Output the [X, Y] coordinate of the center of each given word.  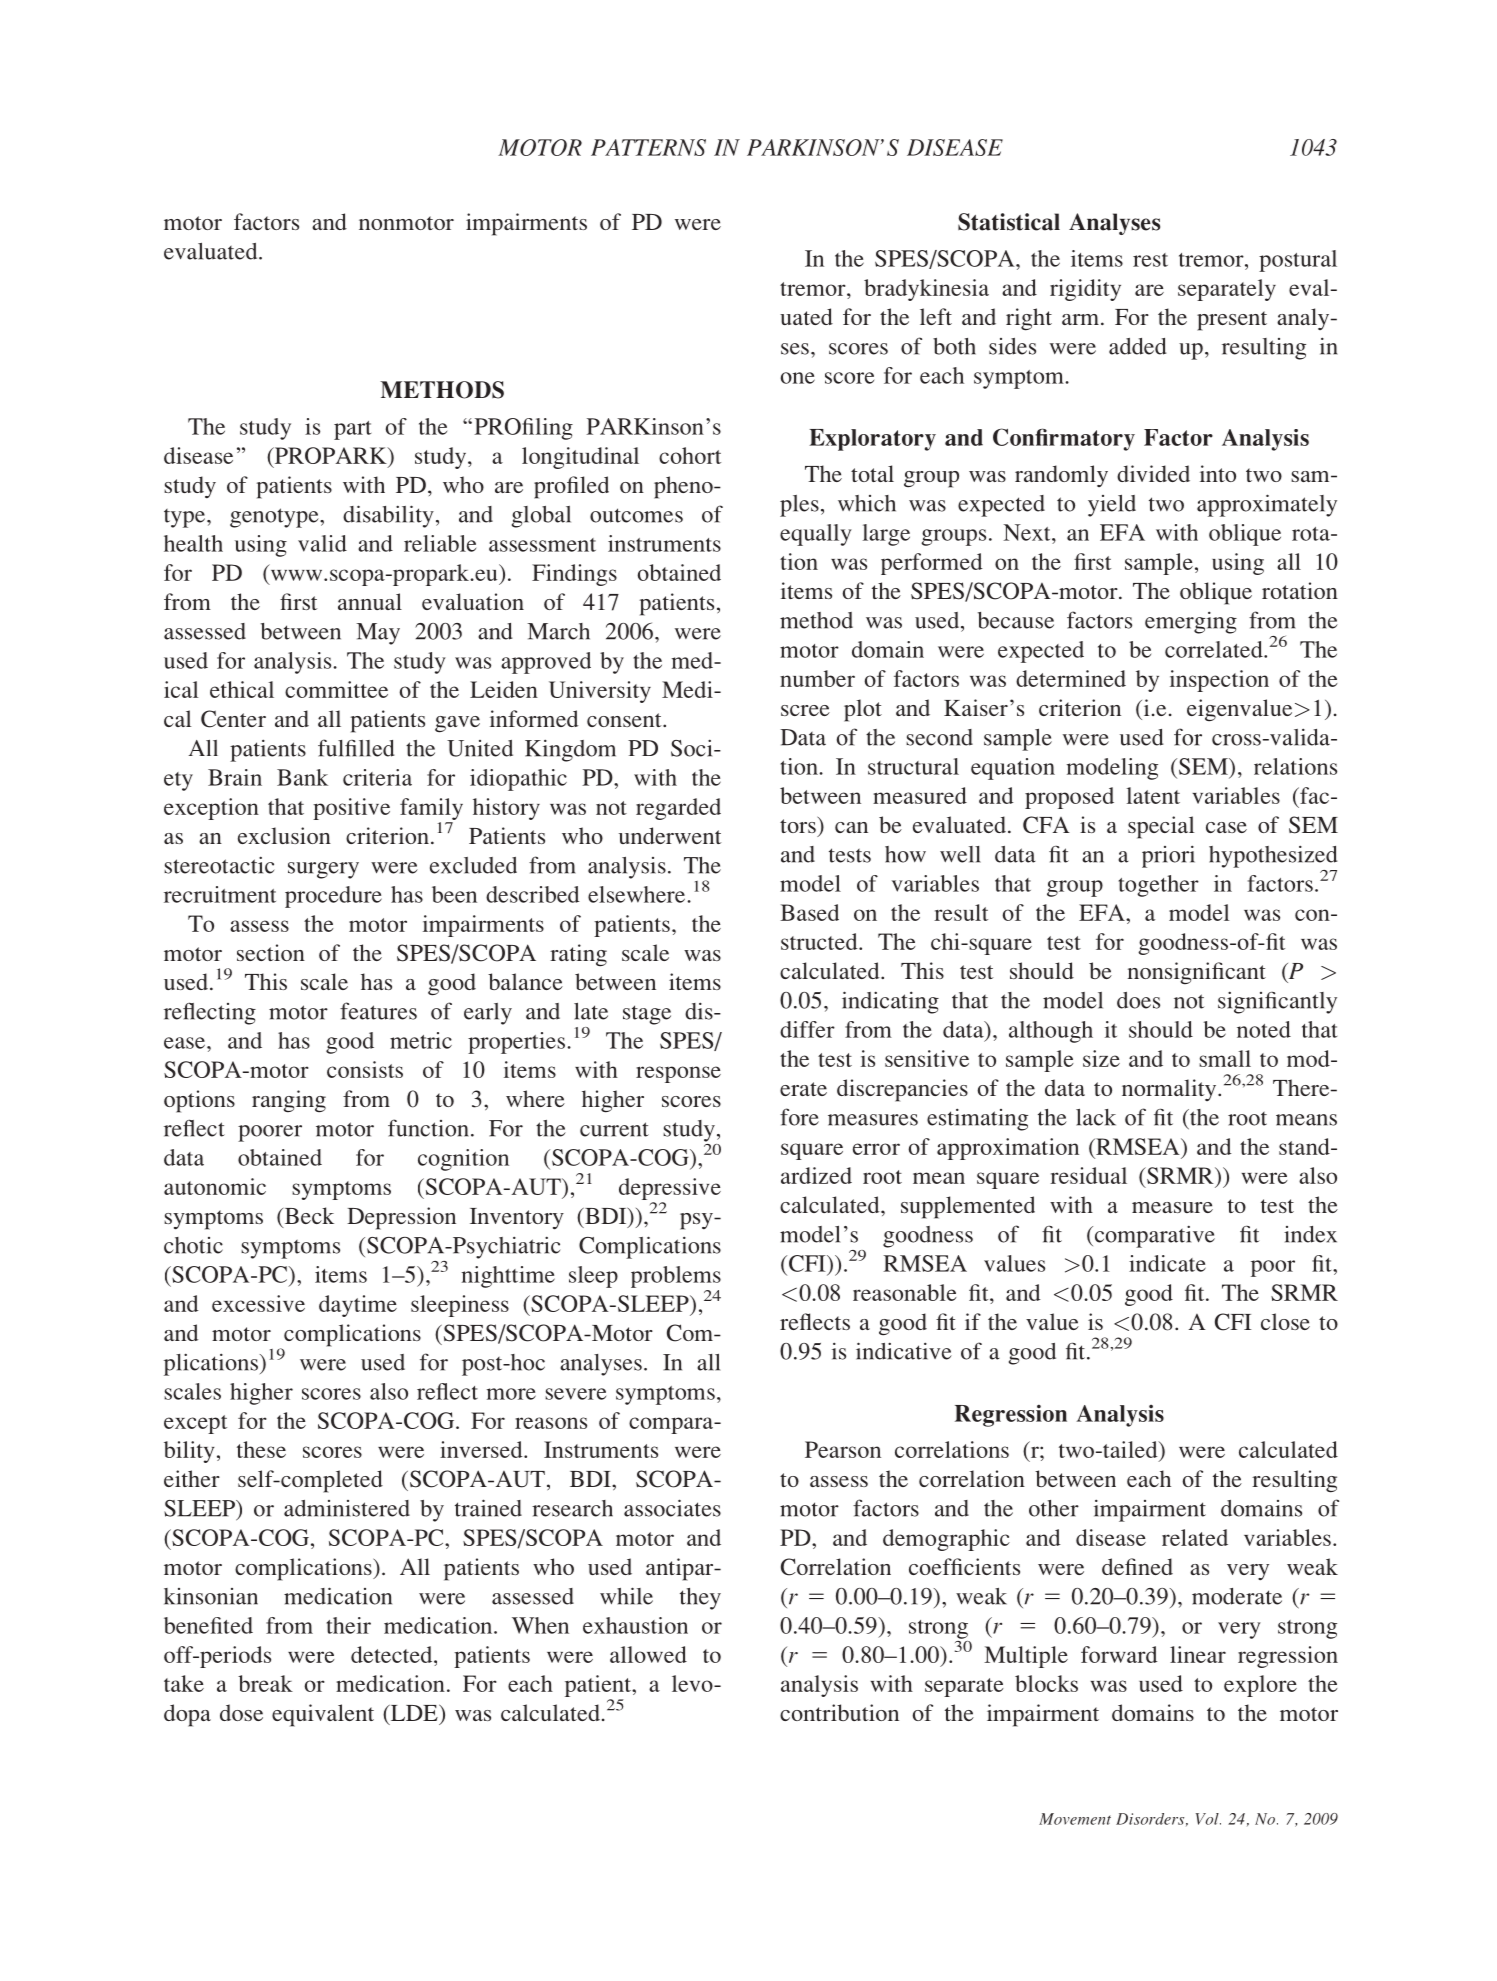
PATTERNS [648, 147]
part [352, 430]
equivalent [323, 1715]
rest [1150, 260]
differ [807, 1029]
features [378, 1011]
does [1138, 1000]
